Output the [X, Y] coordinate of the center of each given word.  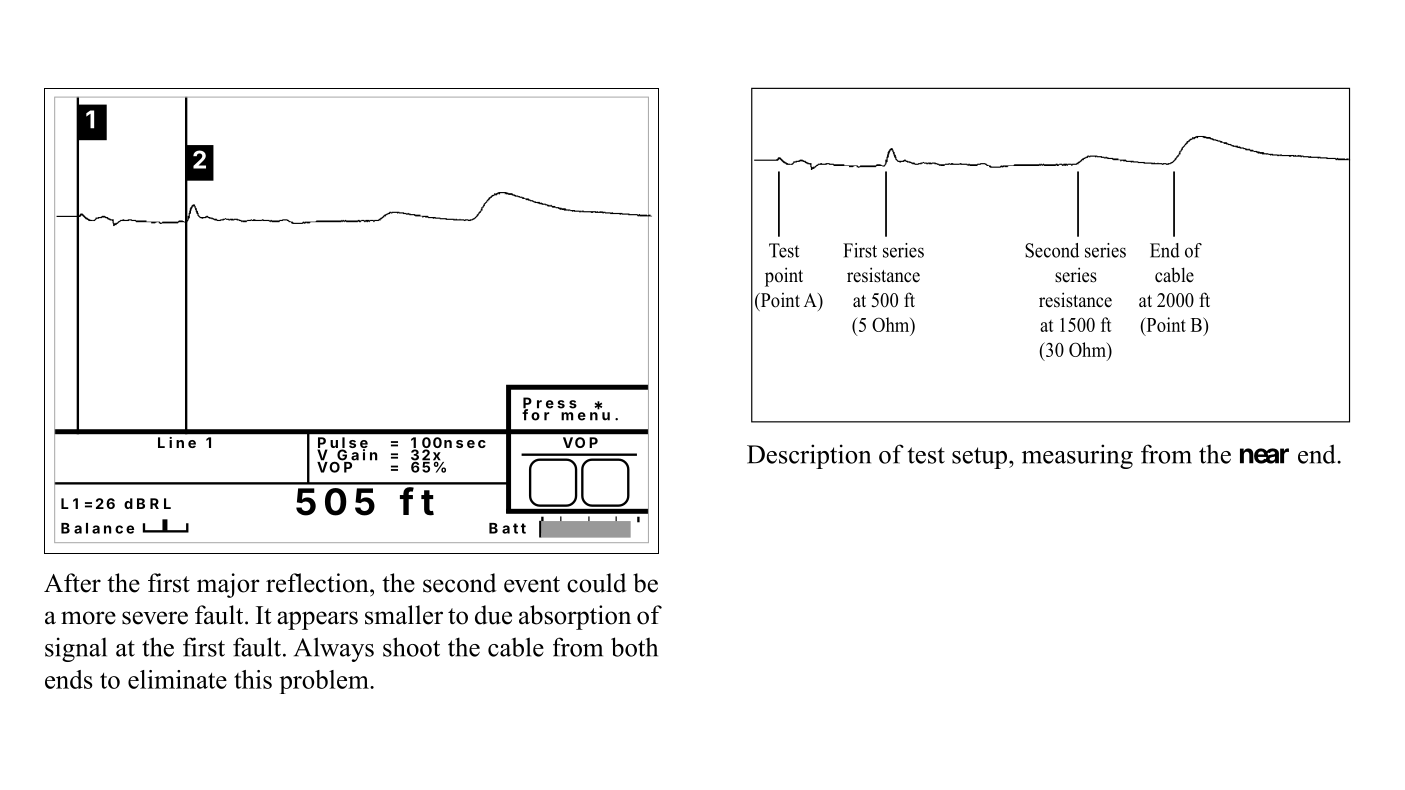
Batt [507, 528]
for [537, 414]
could [597, 583]
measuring [1077, 456]
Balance [97, 528]
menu [585, 416]
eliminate [177, 679]
